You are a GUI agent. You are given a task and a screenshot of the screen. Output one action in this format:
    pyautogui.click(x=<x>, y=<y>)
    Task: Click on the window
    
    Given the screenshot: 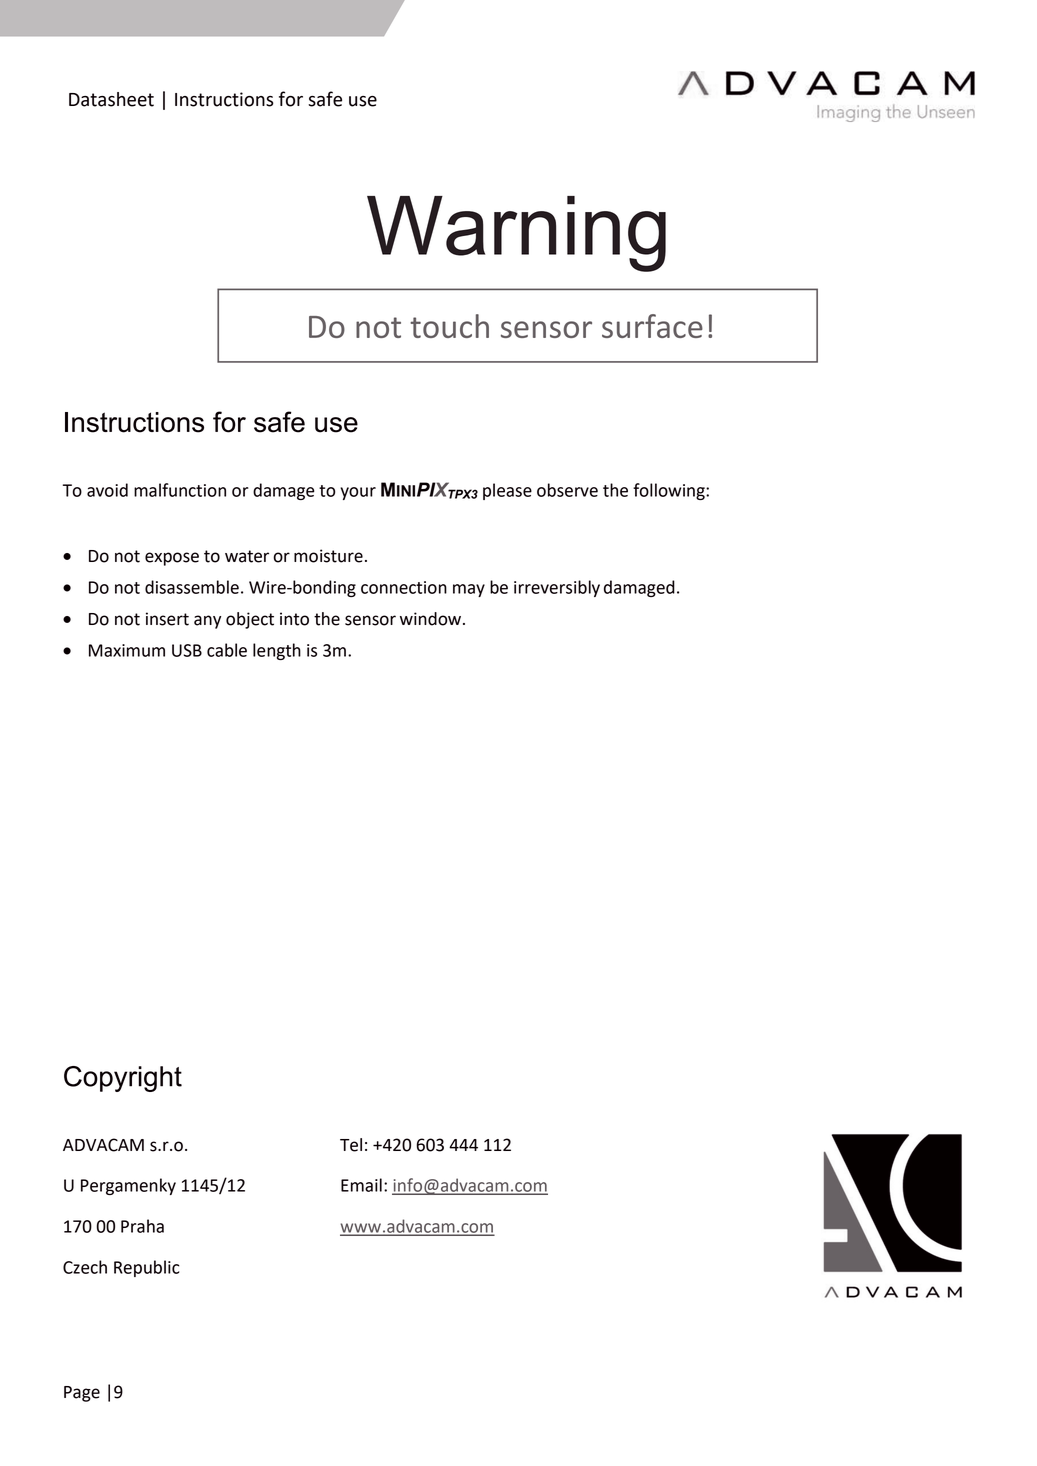 What is the action you would take?
    pyautogui.click(x=430, y=619)
